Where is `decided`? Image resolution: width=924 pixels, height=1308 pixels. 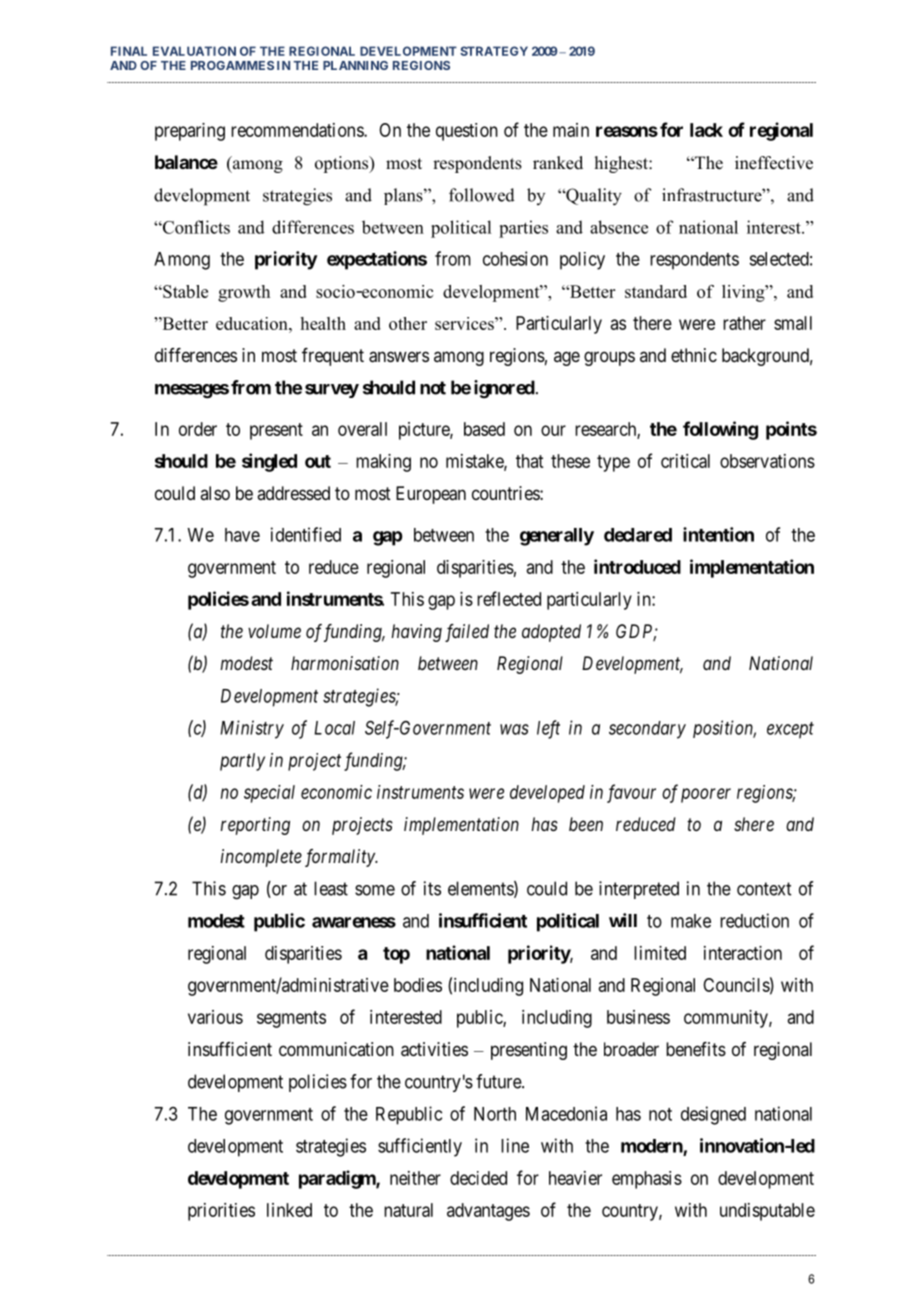
decided is located at coordinates (478, 1178).
